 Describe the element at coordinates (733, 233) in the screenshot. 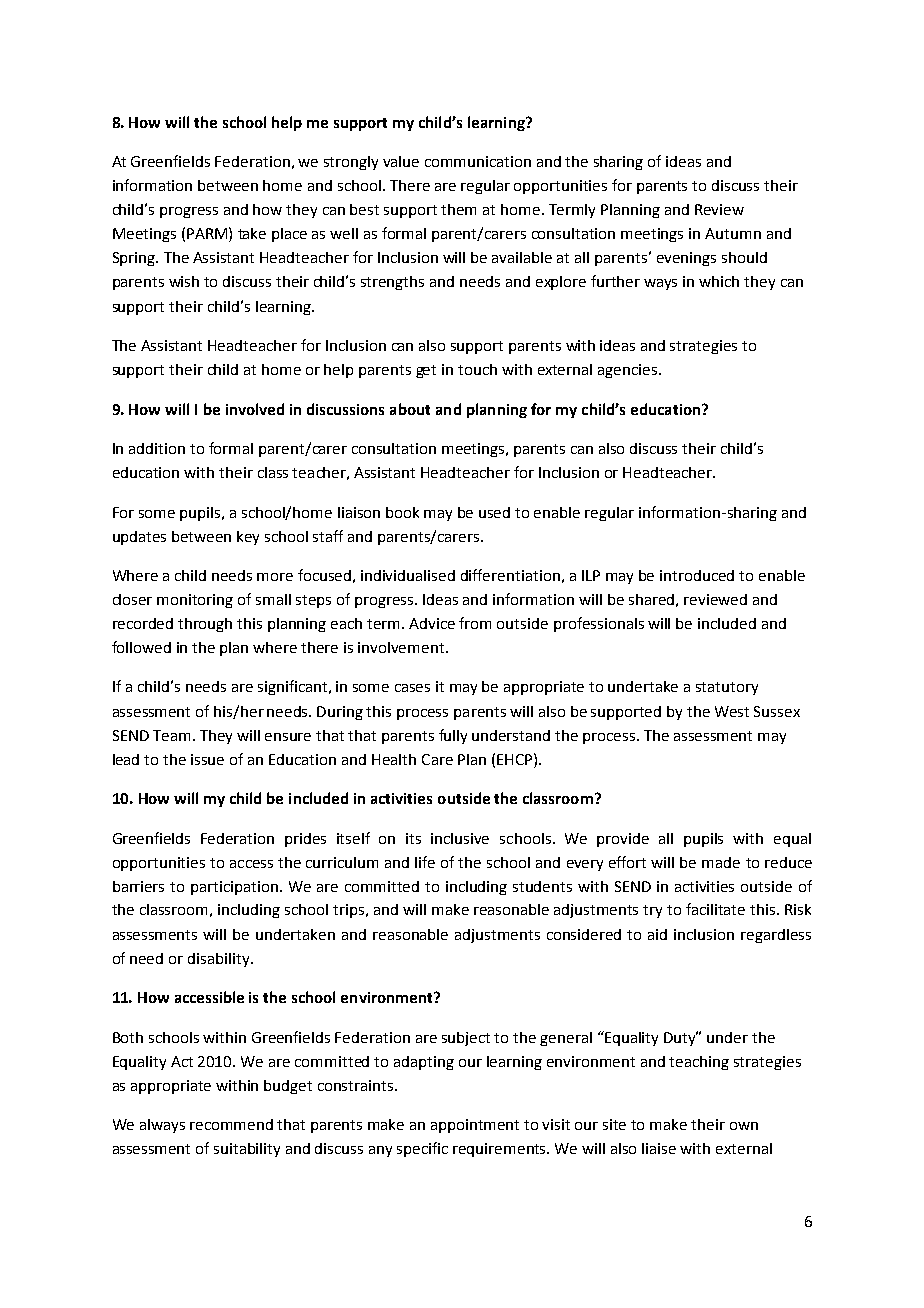

I see `Autumn` at that location.
